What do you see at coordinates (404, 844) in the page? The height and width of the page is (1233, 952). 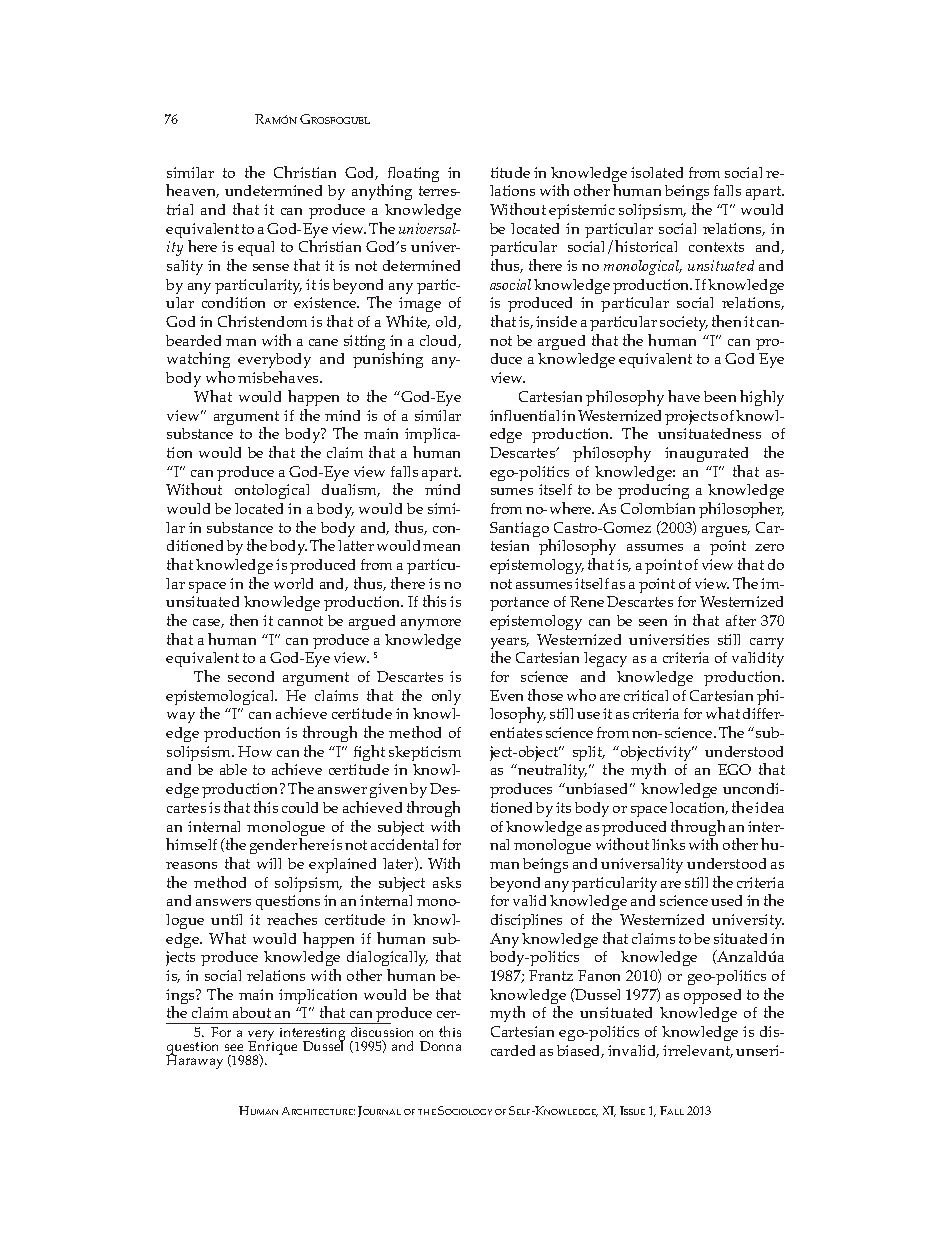 I see `accidental` at bounding box center [404, 844].
